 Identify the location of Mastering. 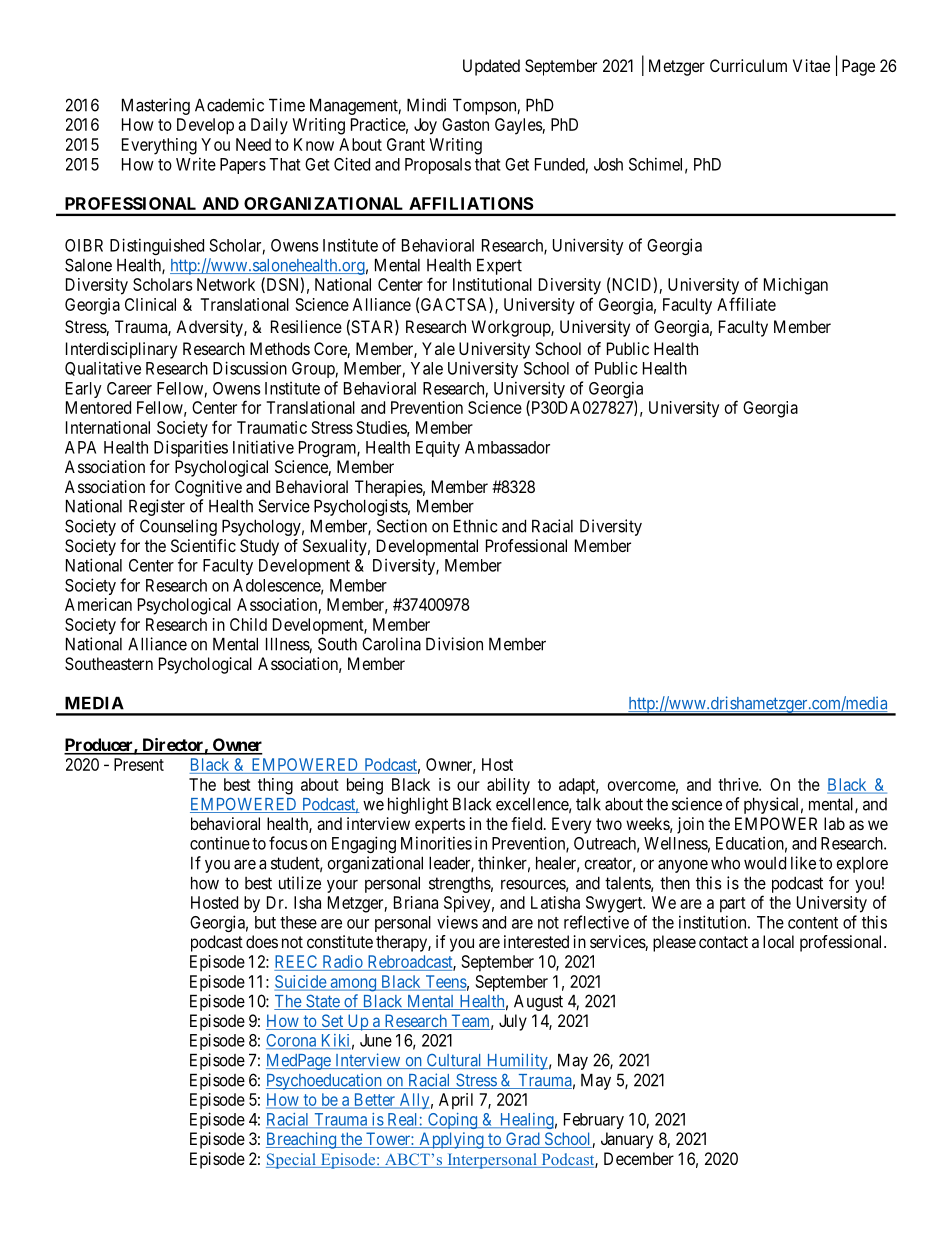
(156, 106).
